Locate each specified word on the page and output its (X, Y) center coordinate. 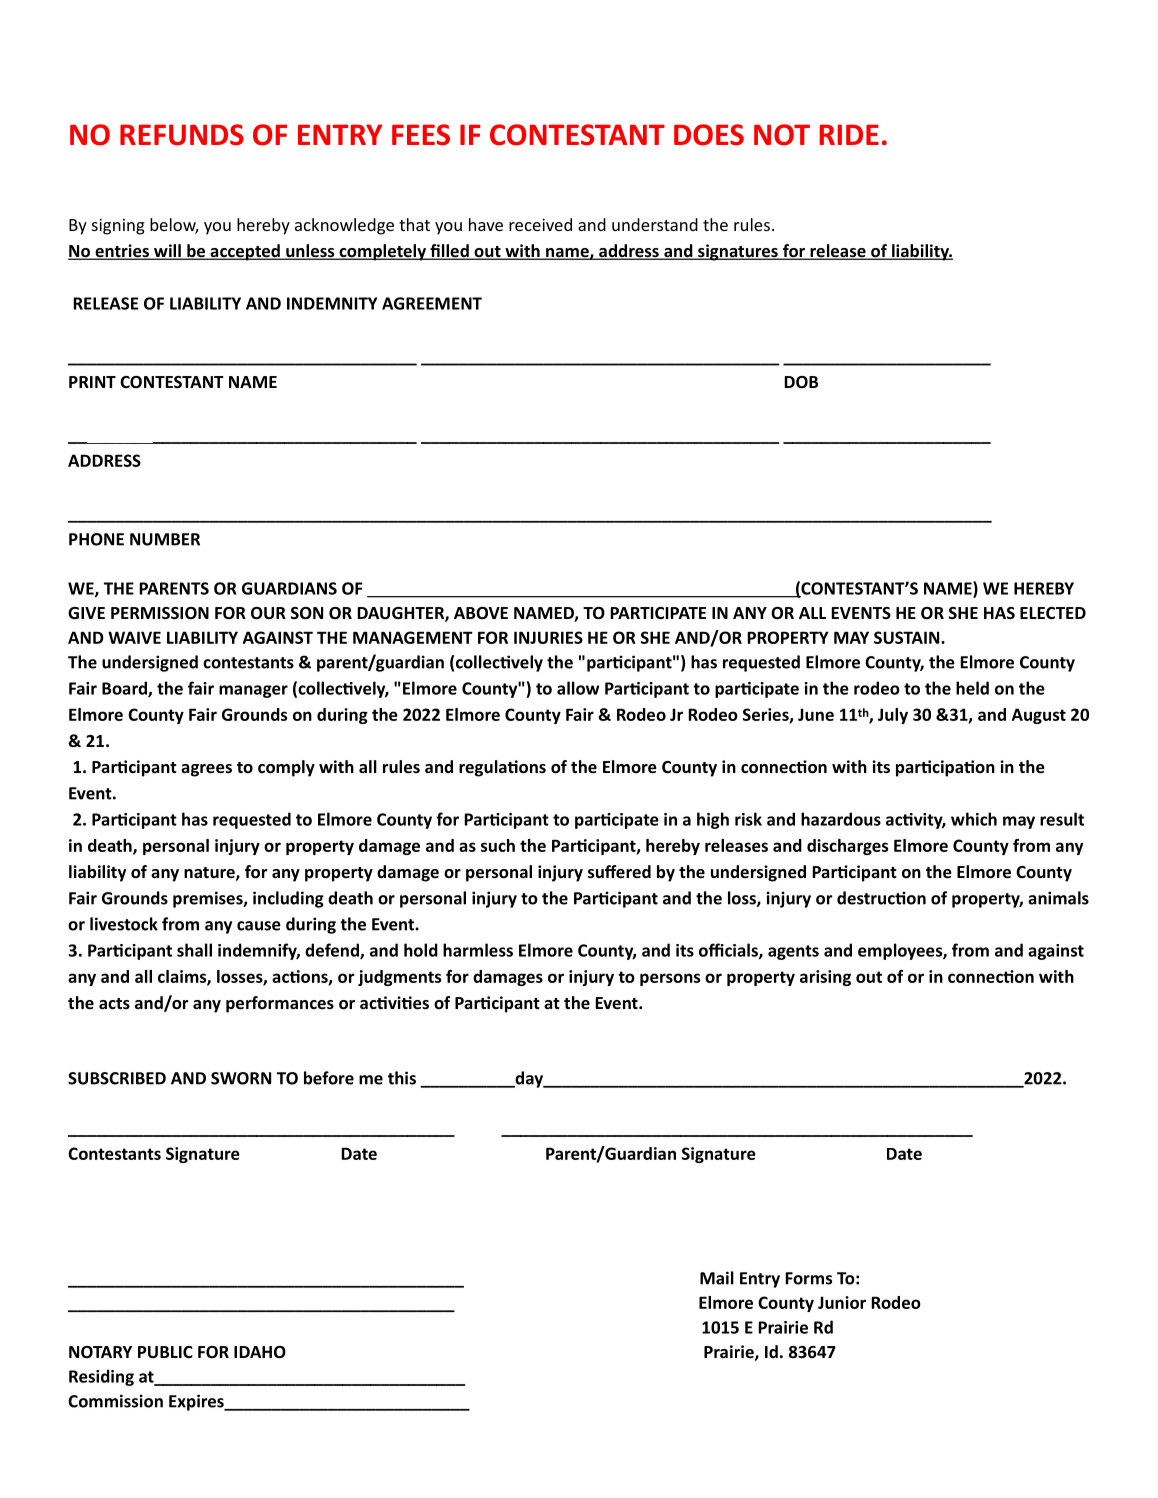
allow (578, 688)
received (540, 224)
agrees (206, 770)
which (974, 819)
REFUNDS (182, 135)
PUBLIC (165, 1352)
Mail (717, 1278)
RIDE (849, 134)
